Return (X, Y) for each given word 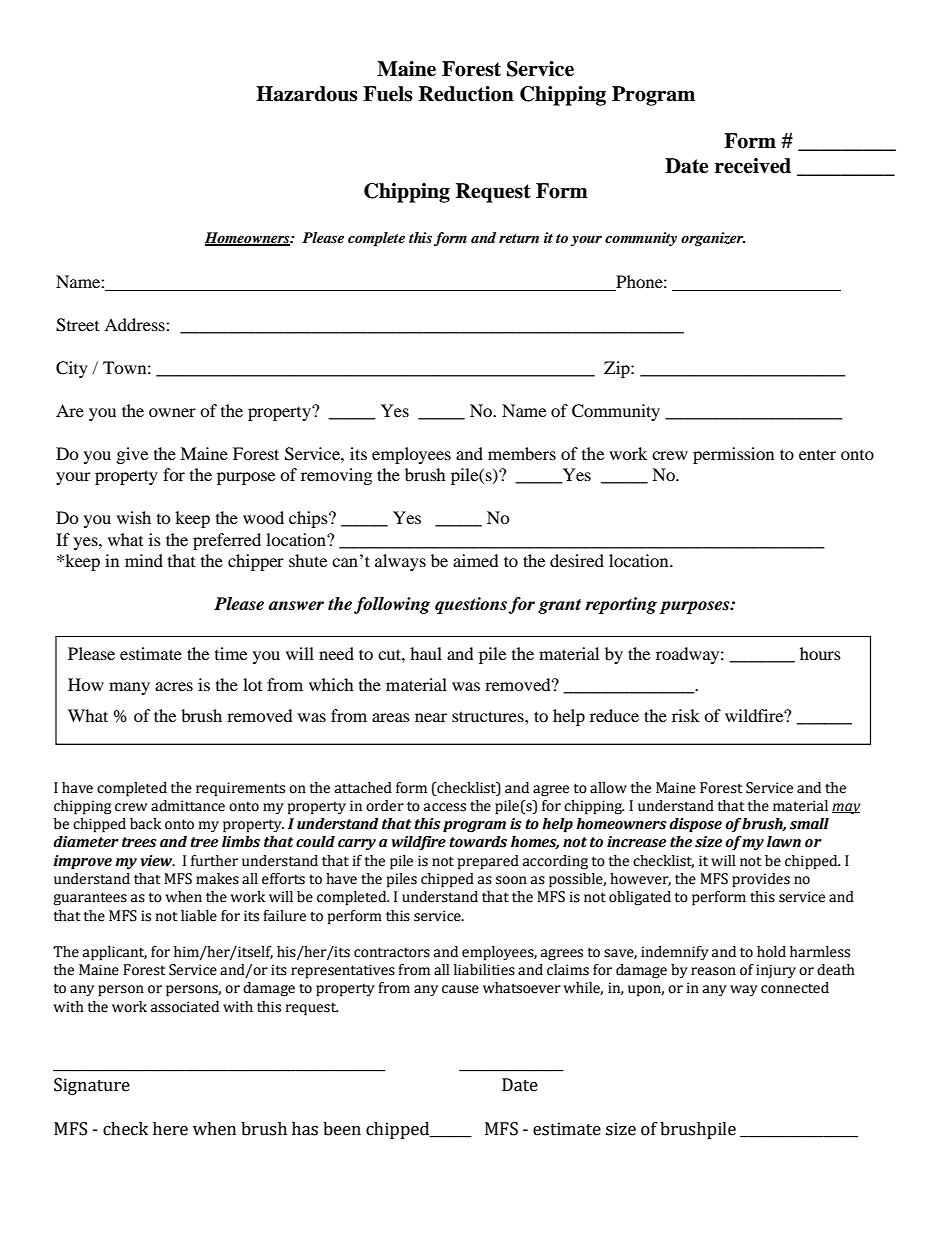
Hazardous (307, 94)
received (753, 166)
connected (795, 988)
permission (733, 455)
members (522, 453)
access (445, 807)
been (342, 1129)
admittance (188, 806)
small (809, 824)
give (132, 455)
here (170, 1129)
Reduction (466, 94)
